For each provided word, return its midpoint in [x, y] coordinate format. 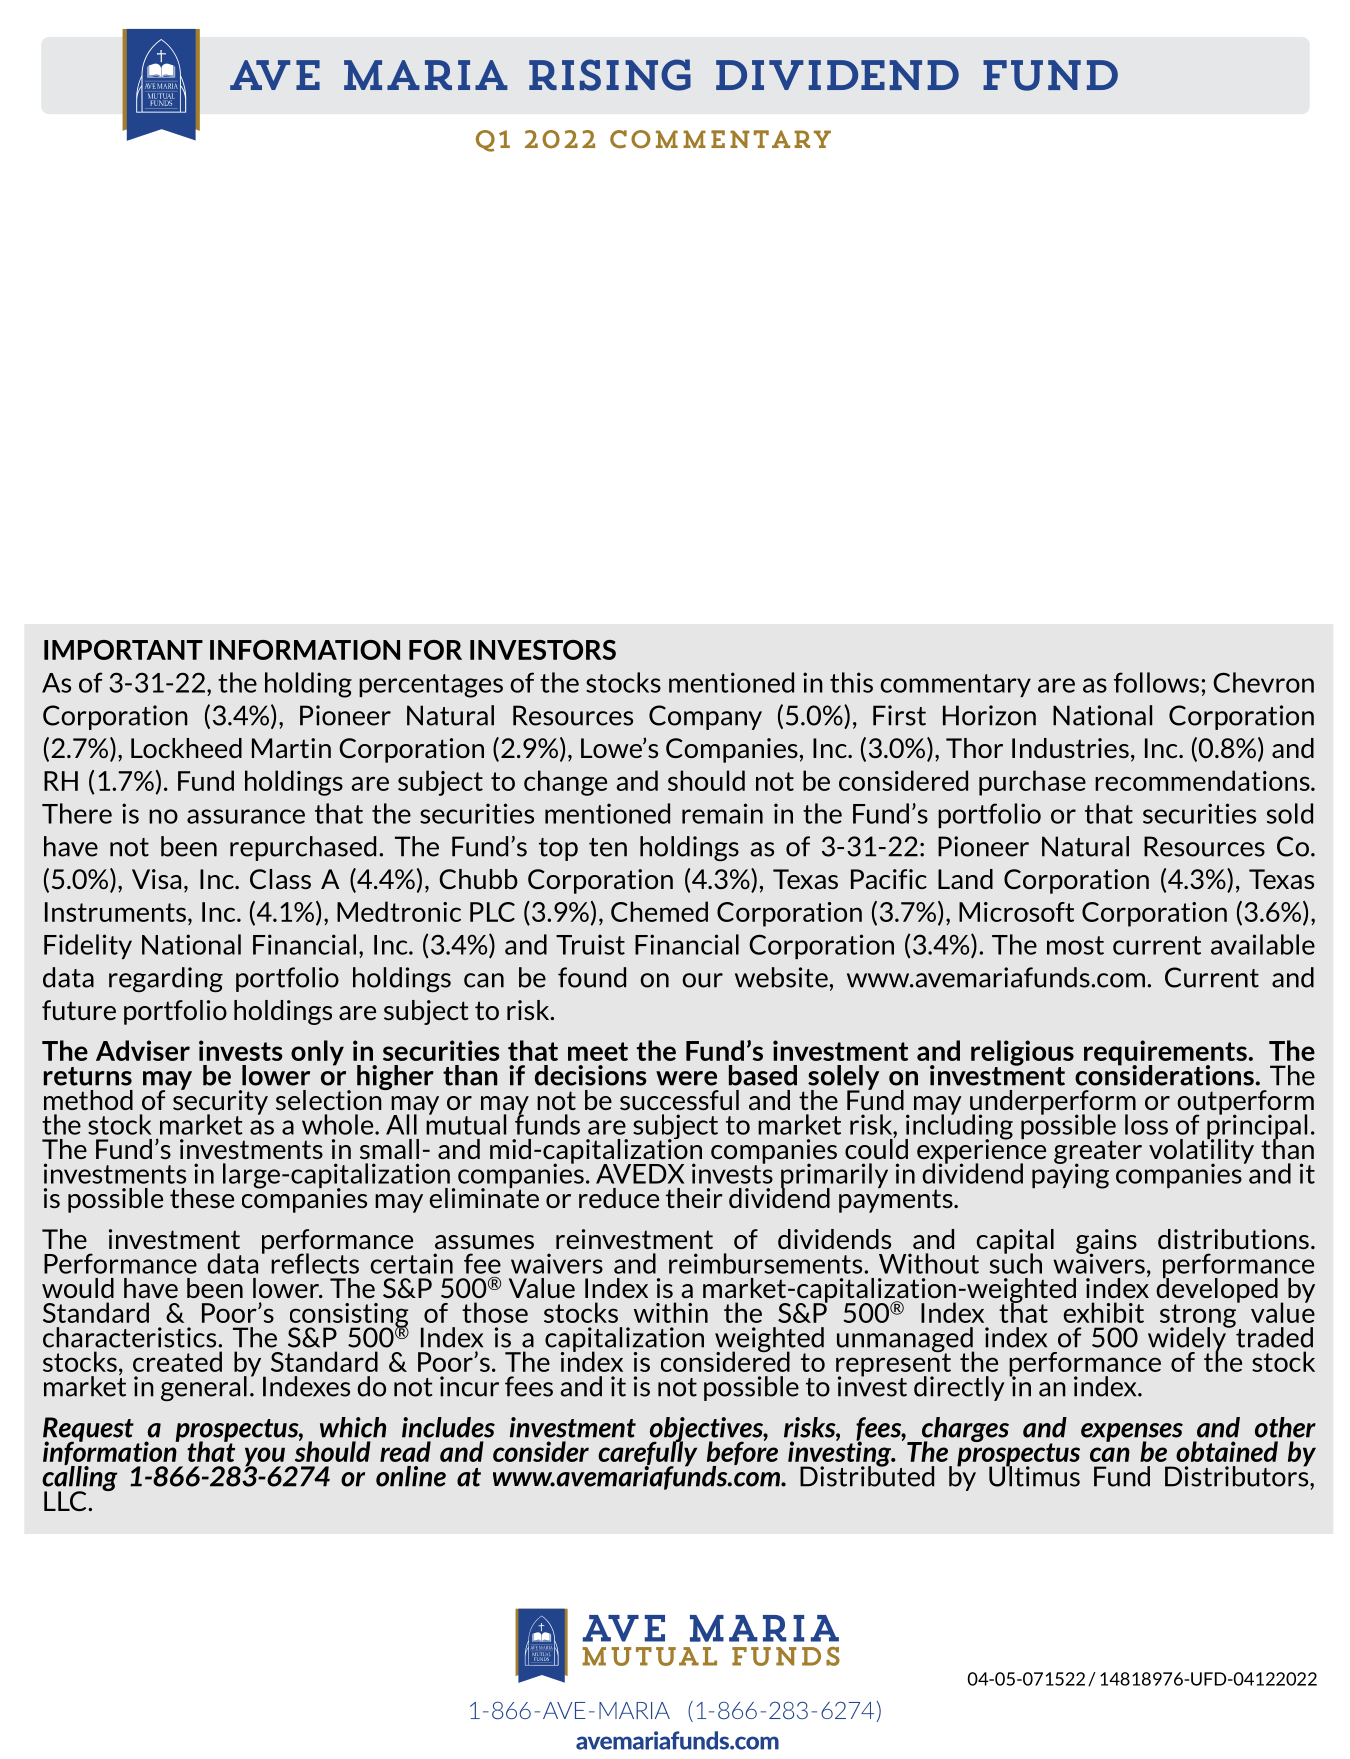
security [220, 1102]
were [686, 1078]
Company [705, 717]
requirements [1165, 1054]
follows [1156, 682]
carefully [647, 1454]
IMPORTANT [123, 650]
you [266, 1458]
